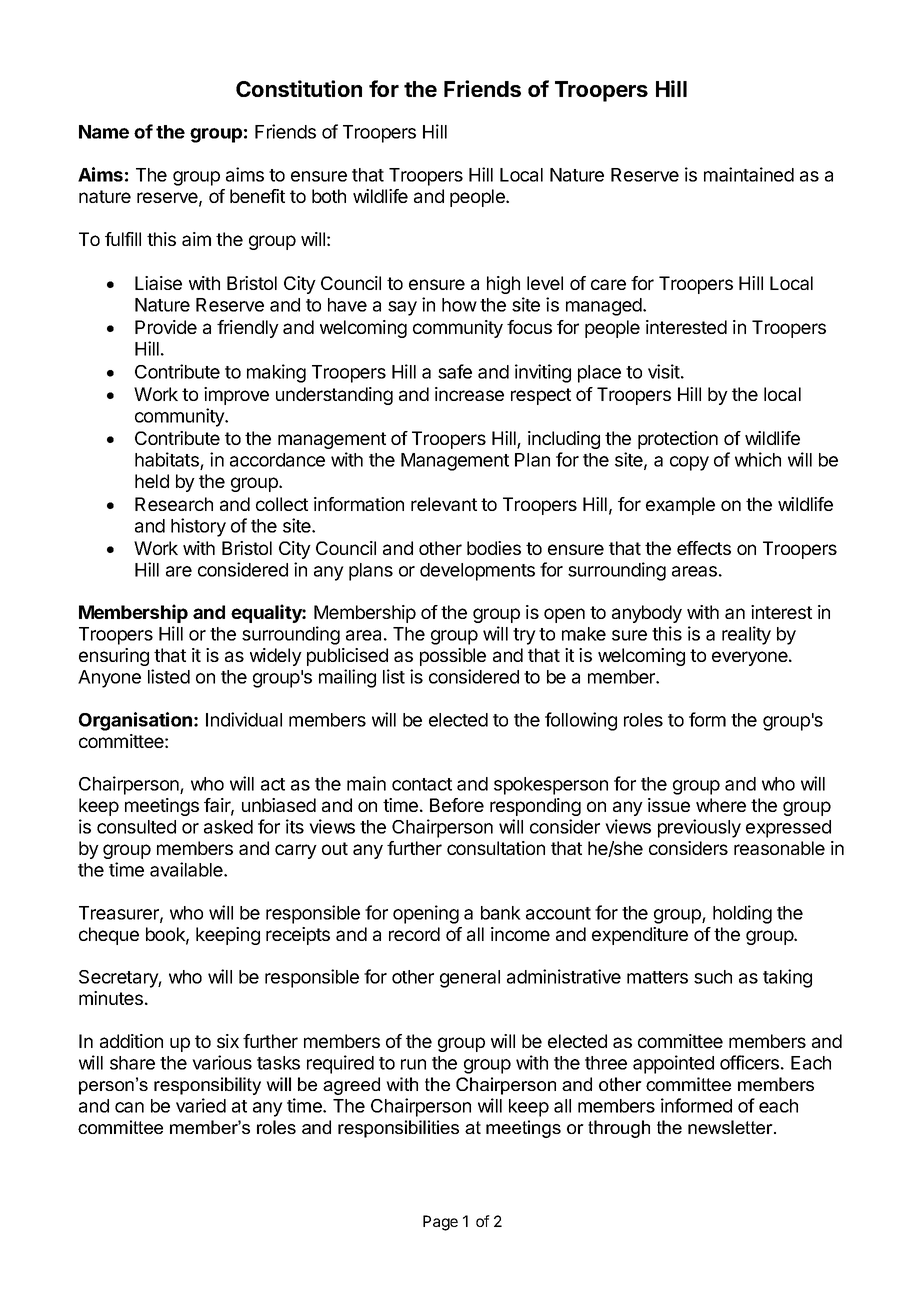 This screenshot has height=1308, width=924. Describe the element at coordinates (746, 635) in the screenshot. I see `reality` at that location.
